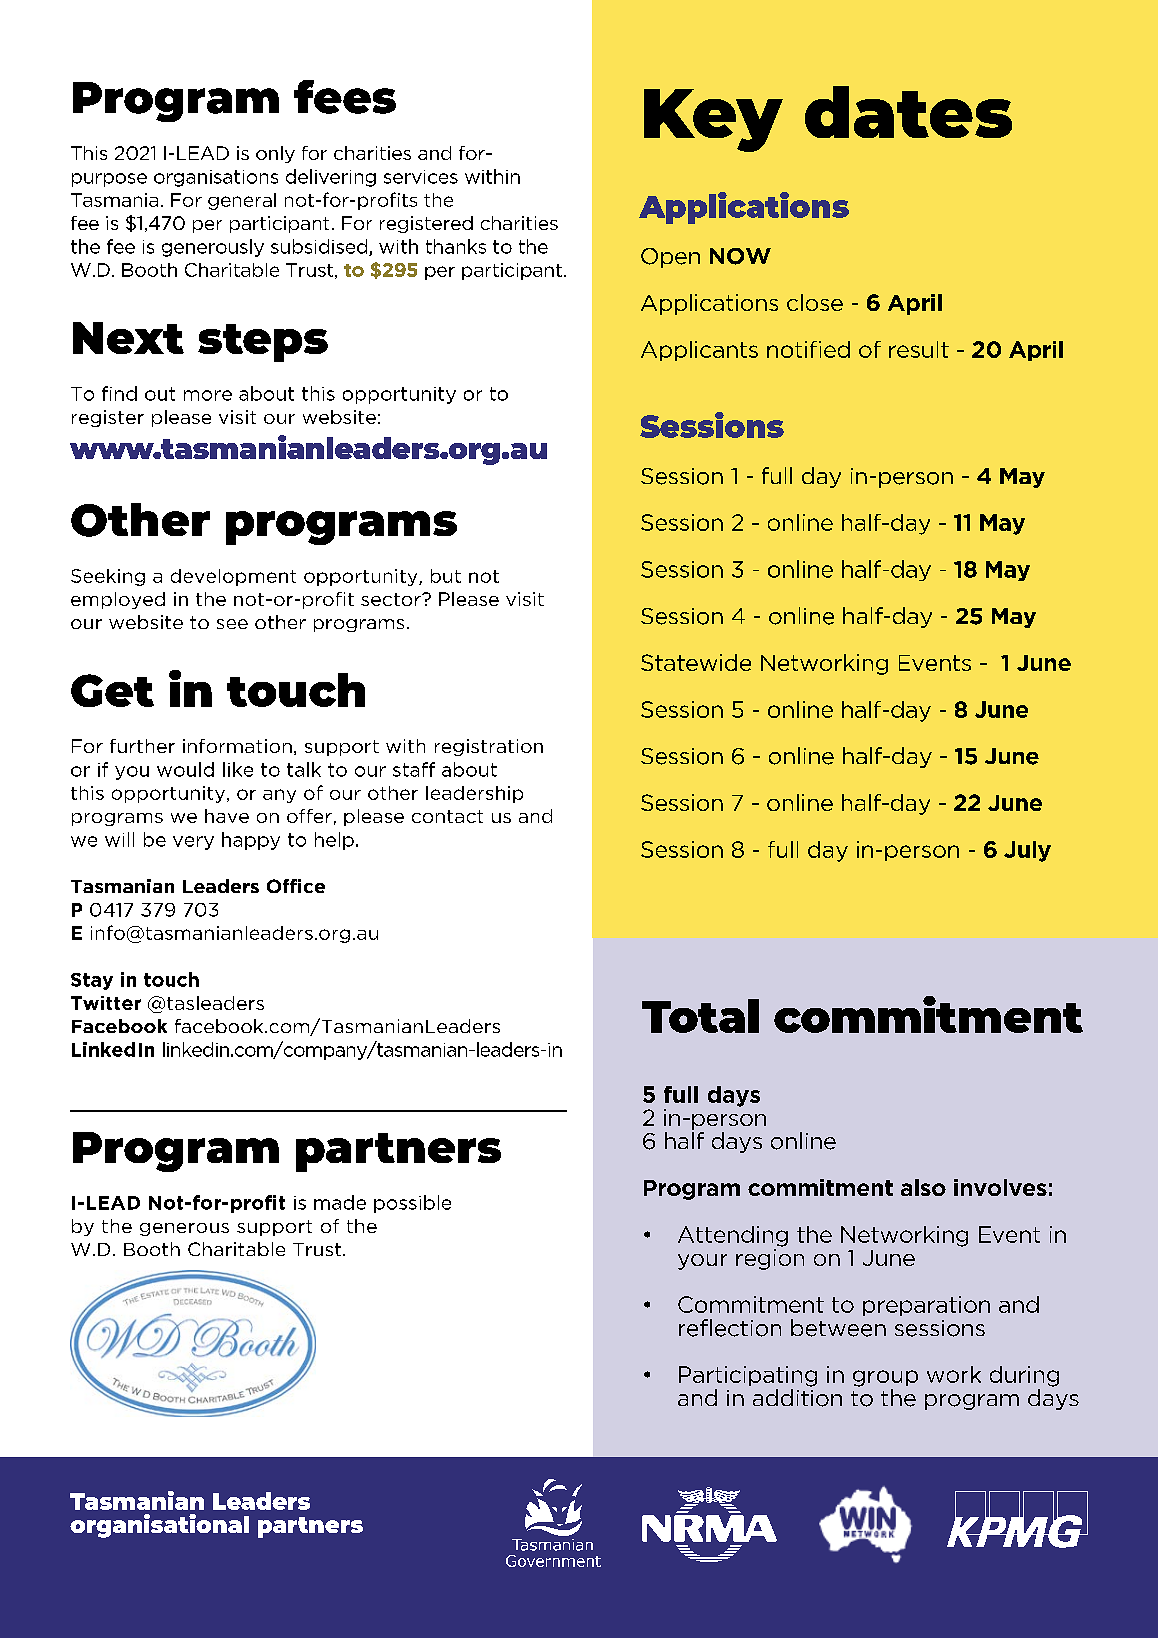 This screenshot has width=1158, height=1638. I want to click on dates, so click(908, 112).
